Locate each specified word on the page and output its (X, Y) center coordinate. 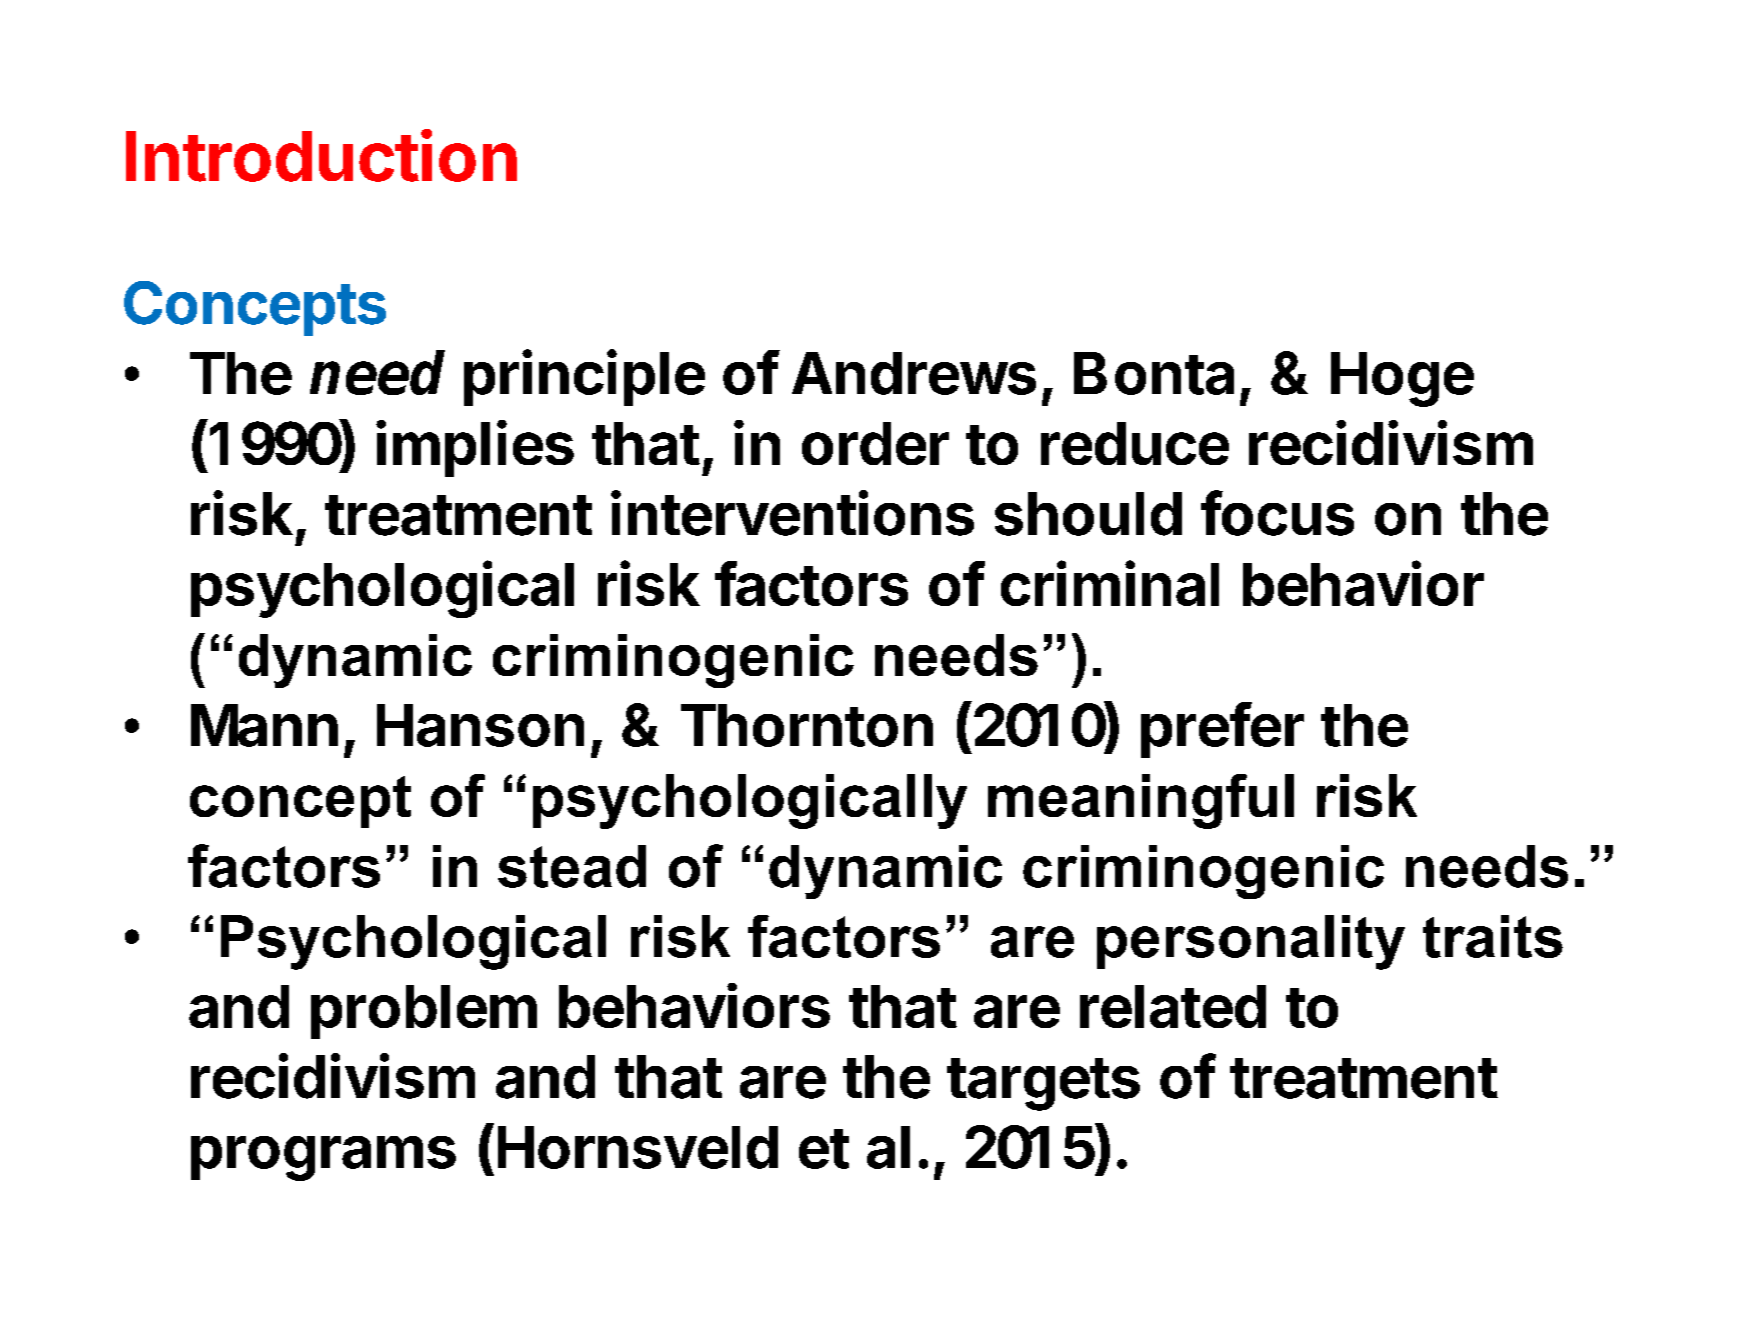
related (1173, 1006)
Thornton (807, 725)
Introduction (321, 155)
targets (1043, 1084)
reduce (1135, 443)
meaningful (1141, 801)
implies (475, 448)
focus (1277, 513)
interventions (792, 513)
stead (572, 866)
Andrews (914, 373)
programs (323, 1158)
